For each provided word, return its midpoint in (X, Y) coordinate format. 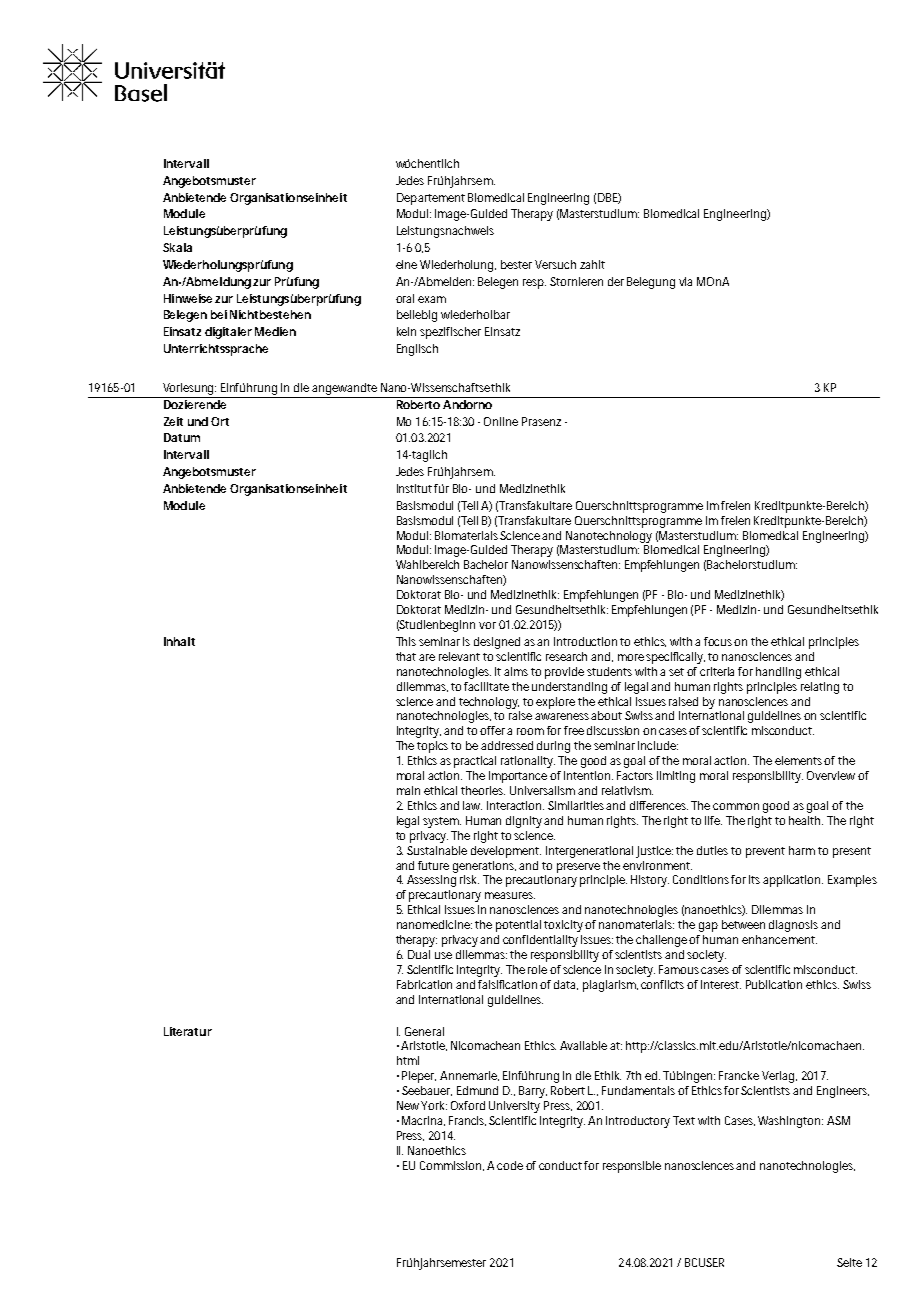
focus (719, 641)
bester (516, 264)
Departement (431, 199)
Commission (452, 1166)
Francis (467, 1121)
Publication (774, 984)
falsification (509, 984)
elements (800, 760)
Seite (849, 1262)
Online (501, 421)
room (530, 731)
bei (219, 314)
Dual (419, 954)
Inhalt (179, 641)
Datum (182, 437)
